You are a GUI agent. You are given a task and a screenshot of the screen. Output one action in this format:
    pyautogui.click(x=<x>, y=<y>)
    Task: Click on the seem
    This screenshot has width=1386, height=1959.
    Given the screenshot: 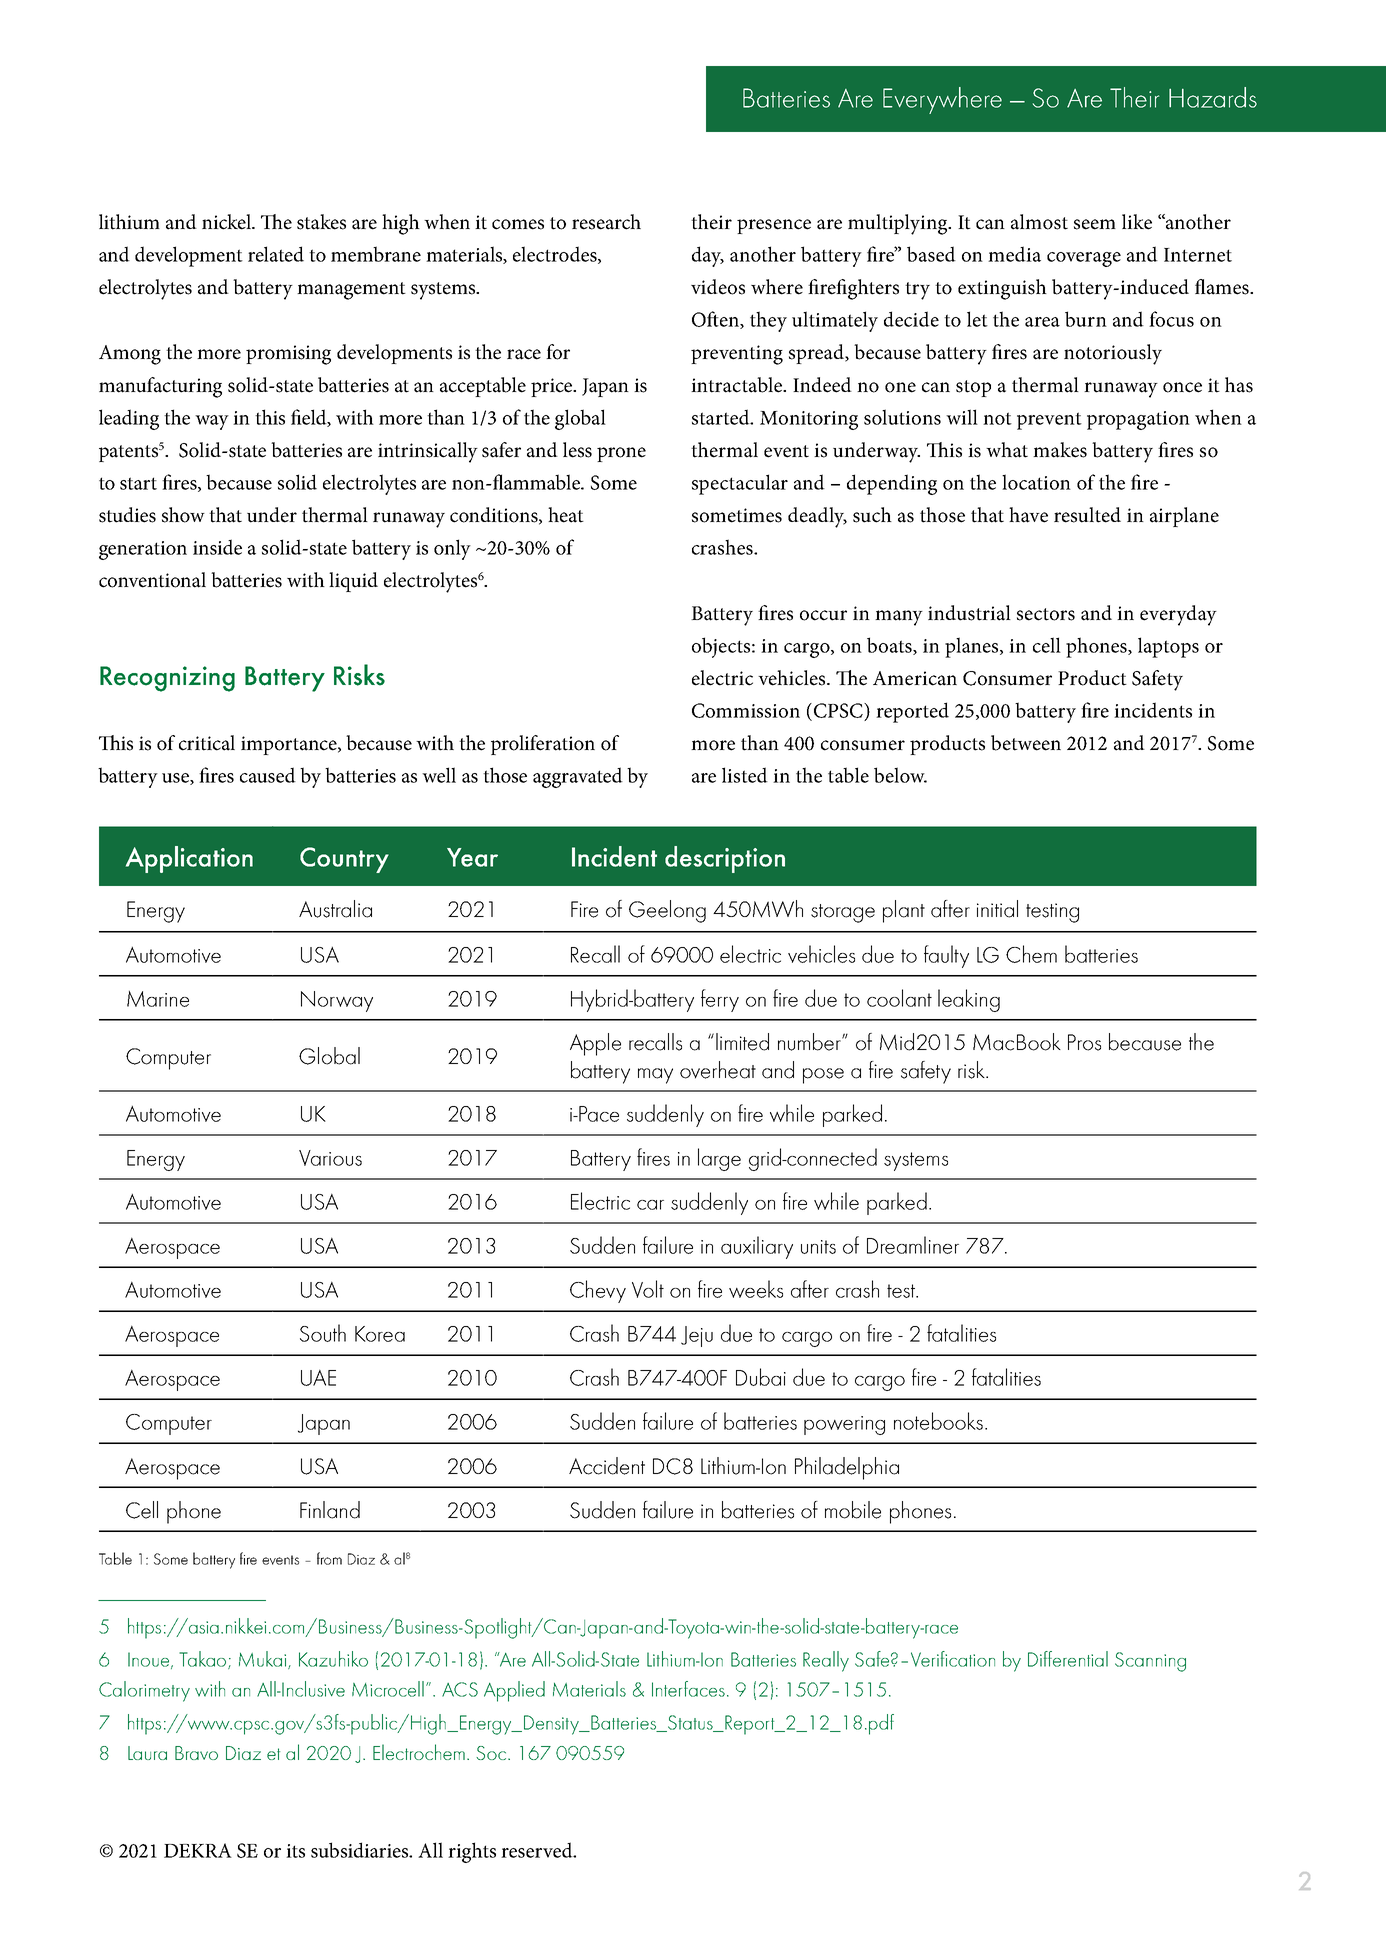 What is the action you would take?
    pyautogui.click(x=1095, y=224)
